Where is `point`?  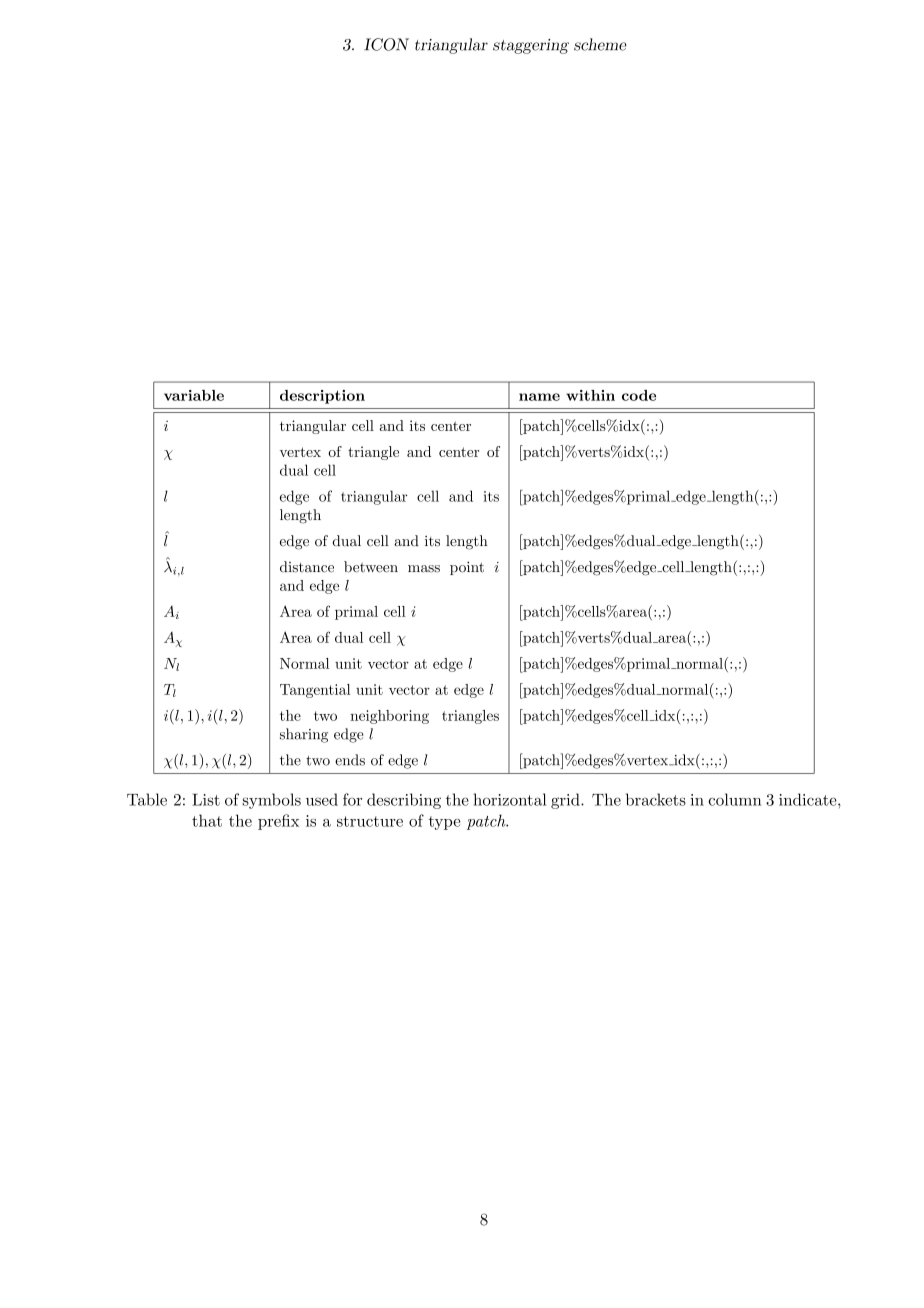 point is located at coordinates (467, 568).
